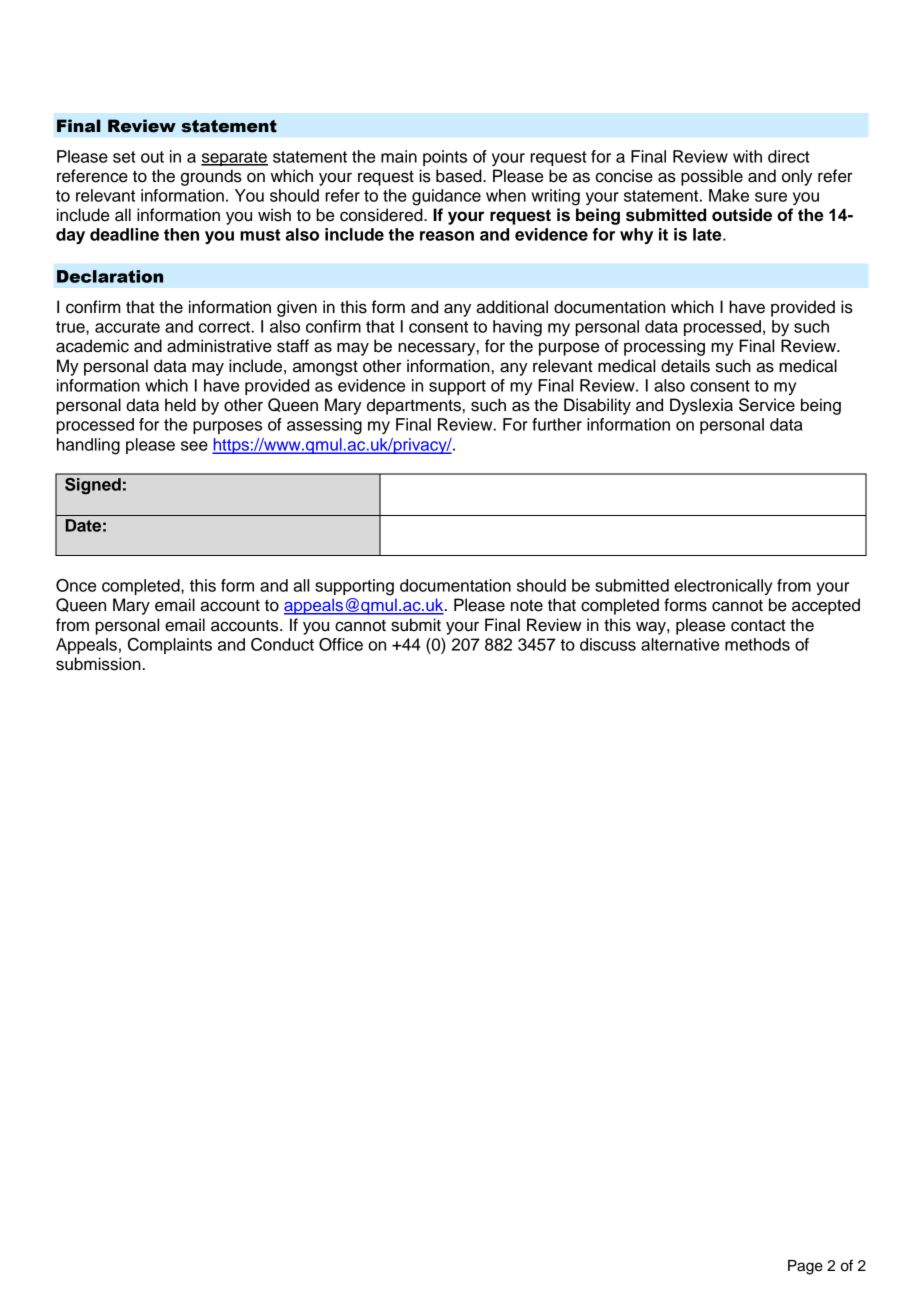 Image resolution: width=924 pixels, height=1308 pixels. What do you see at coordinates (211, 177) in the screenshot?
I see `grounds` at bounding box center [211, 177].
